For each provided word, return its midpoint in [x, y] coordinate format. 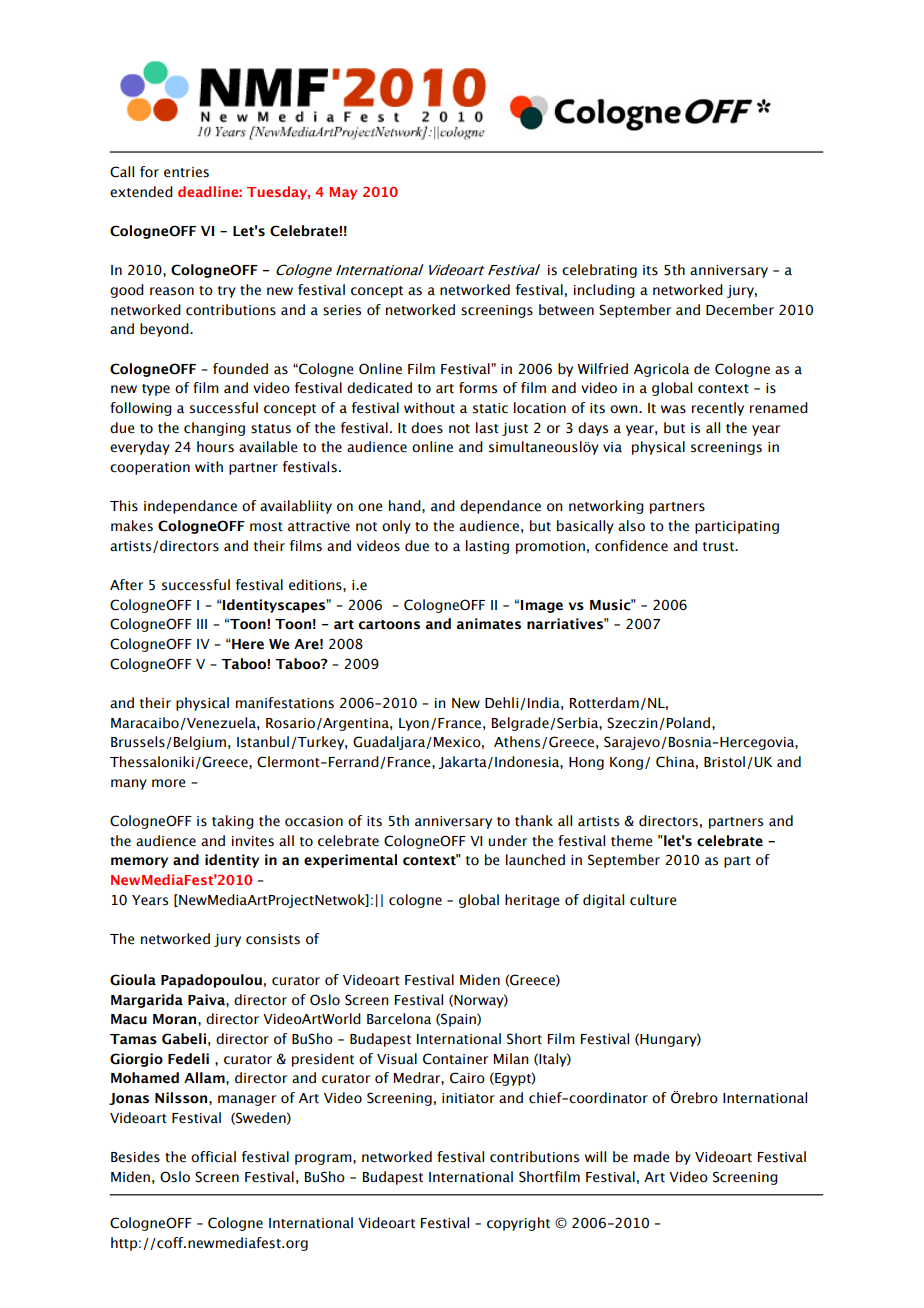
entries [186, 172]
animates [489, 624]
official [213, 1157]
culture [653, 900]
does [427, 428]
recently [718, 409]
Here [247, 644]
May [343, 193]
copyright [518, 1224]
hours [215, 447]
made [652, 1157]
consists [273, 939]
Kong [626, 763]
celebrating [599, 271]
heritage [532, 901]
